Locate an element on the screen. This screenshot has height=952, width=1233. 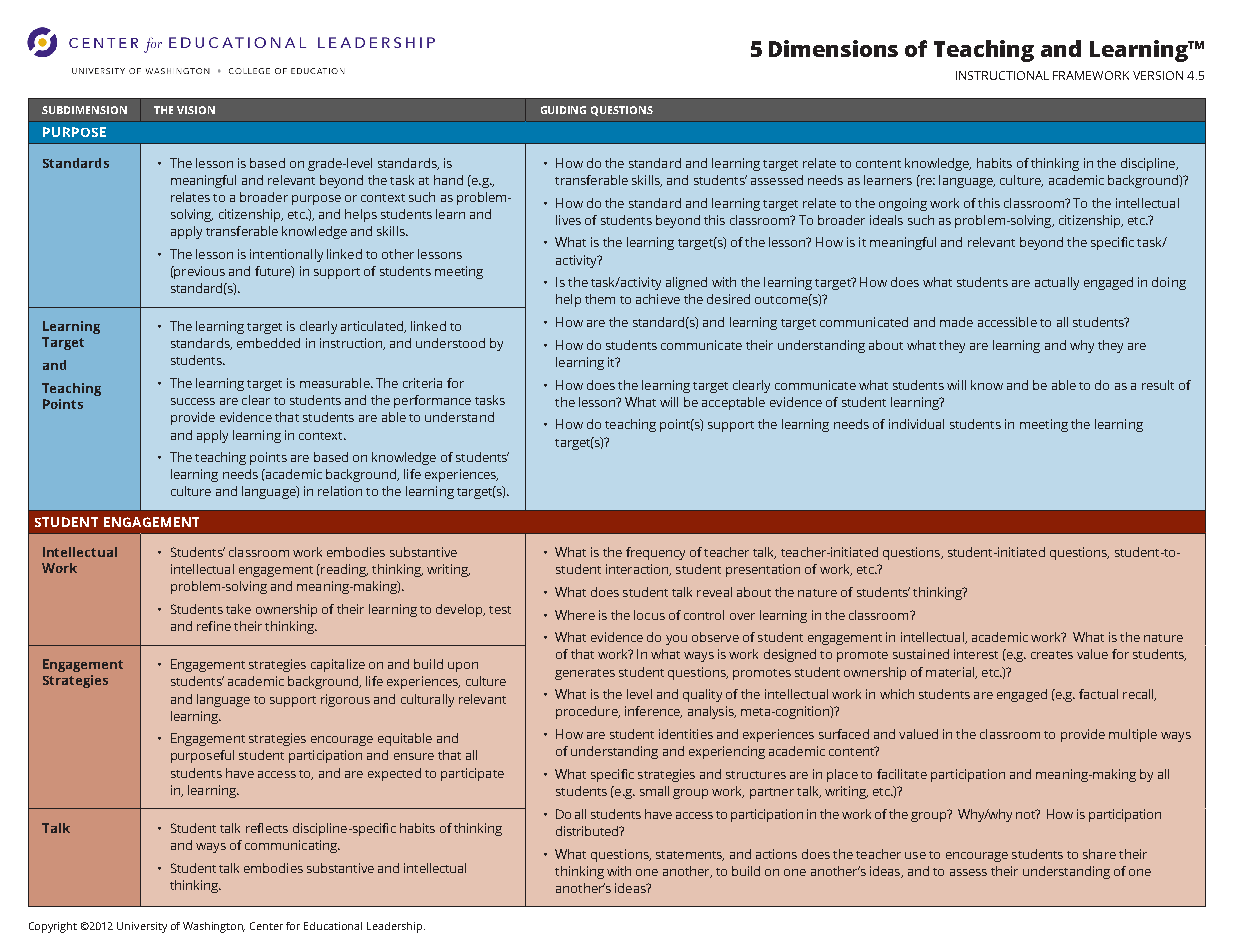
GUIDING is located at coordinates (563, 110).
